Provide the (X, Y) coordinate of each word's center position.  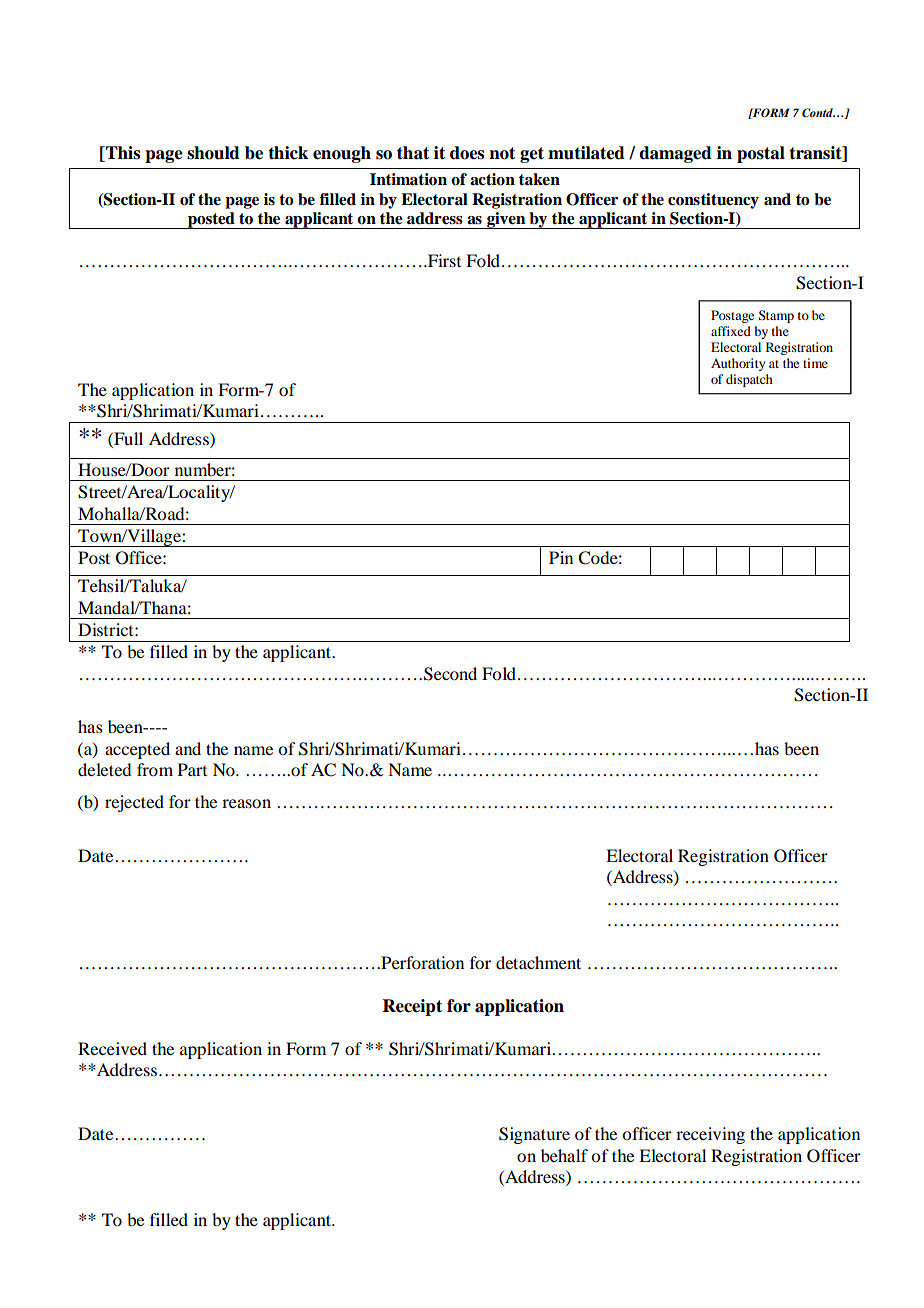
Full (127, 440)
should (213, 153)
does (467, 153)
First (443, 260)
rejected (134, 803)
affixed (731, 331)
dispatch (749, 380)
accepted (137, 750)
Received (112, 1048)
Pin (561, 557)
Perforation (421, 962)
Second (450, 674)
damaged (675, 154)
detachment (538, 962)
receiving (710, 1135)
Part (192, 769)
